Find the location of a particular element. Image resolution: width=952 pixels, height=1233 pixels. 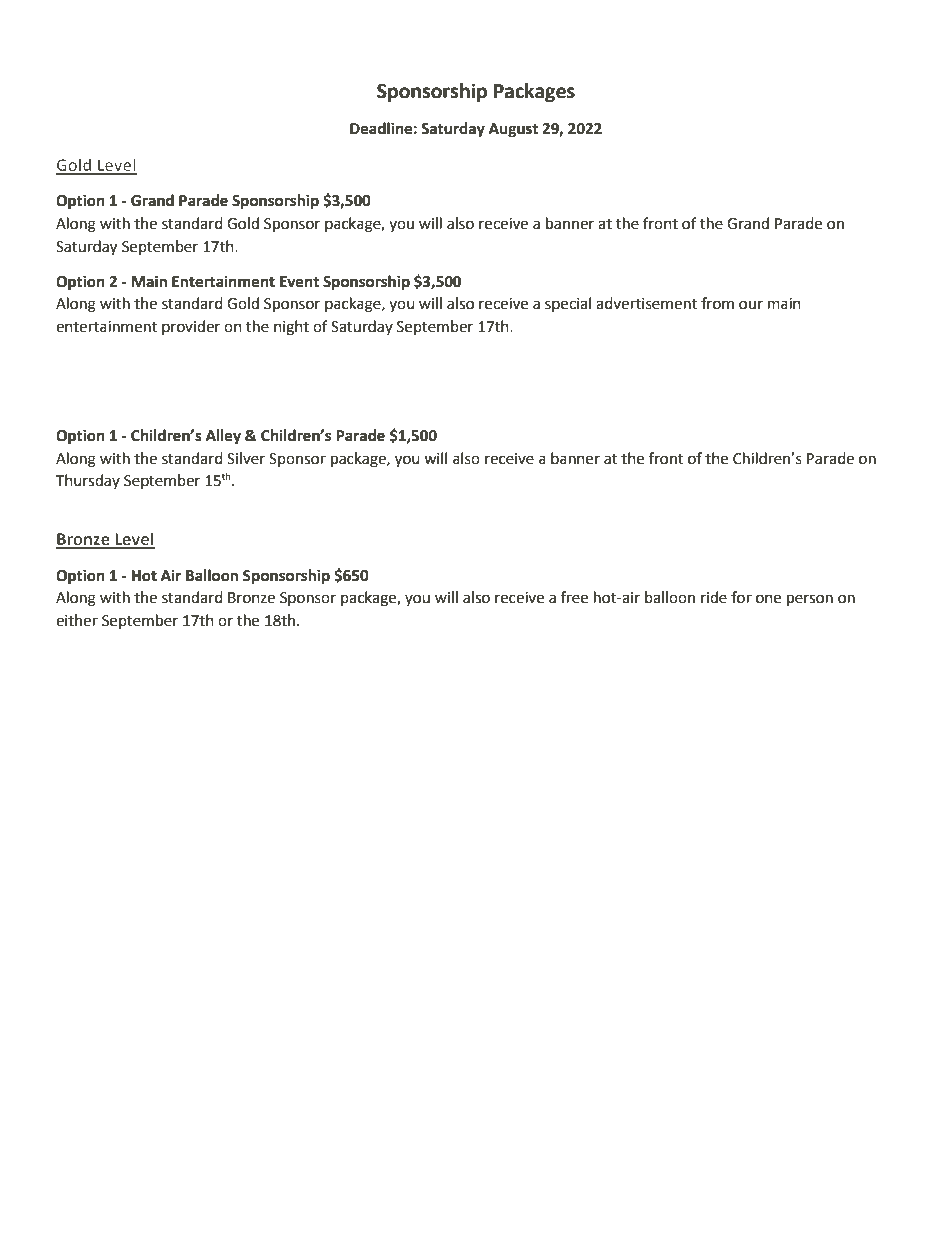

ride is located at coordinates (714, 597).
